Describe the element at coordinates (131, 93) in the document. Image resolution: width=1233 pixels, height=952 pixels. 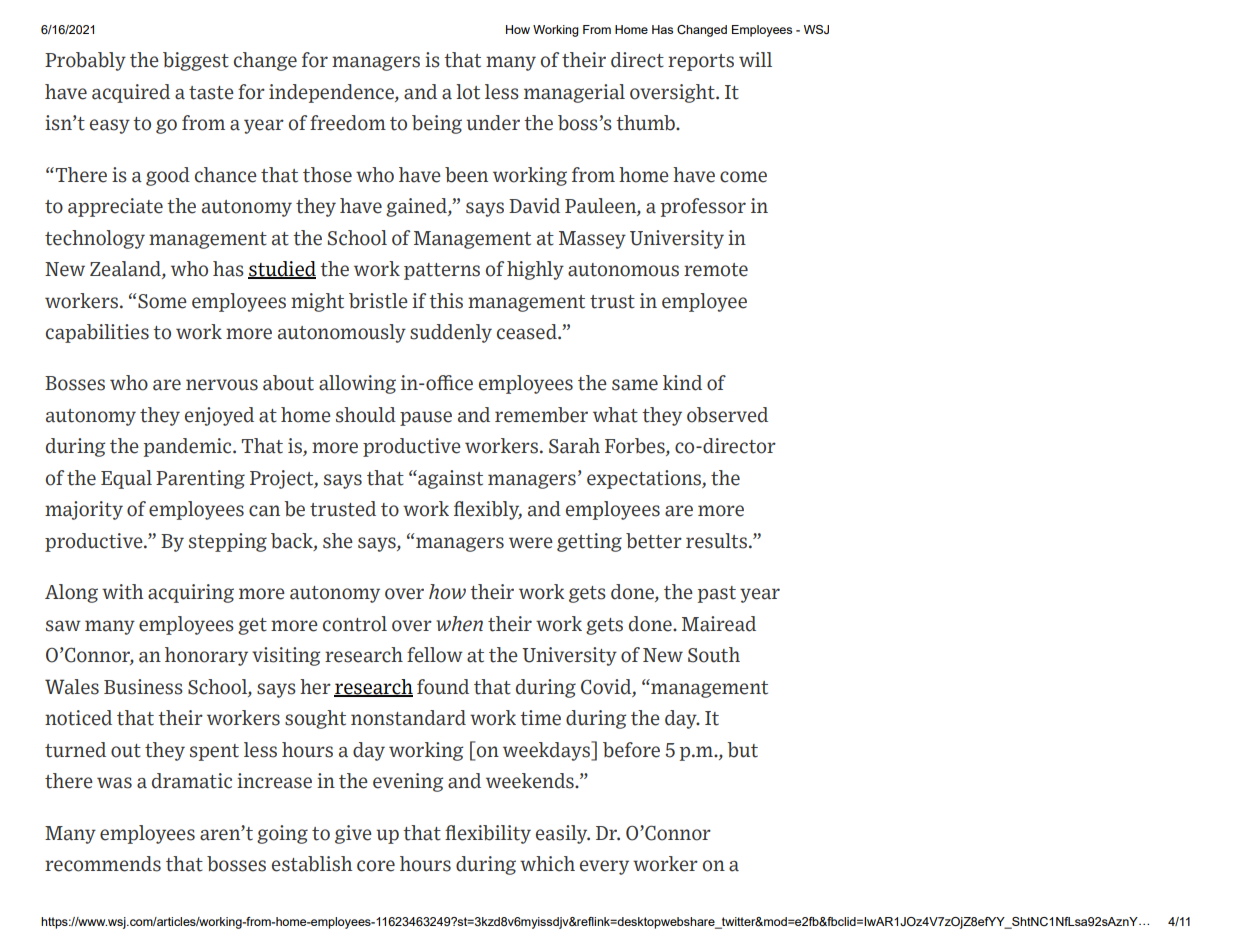
I see `acquired` at that location.
